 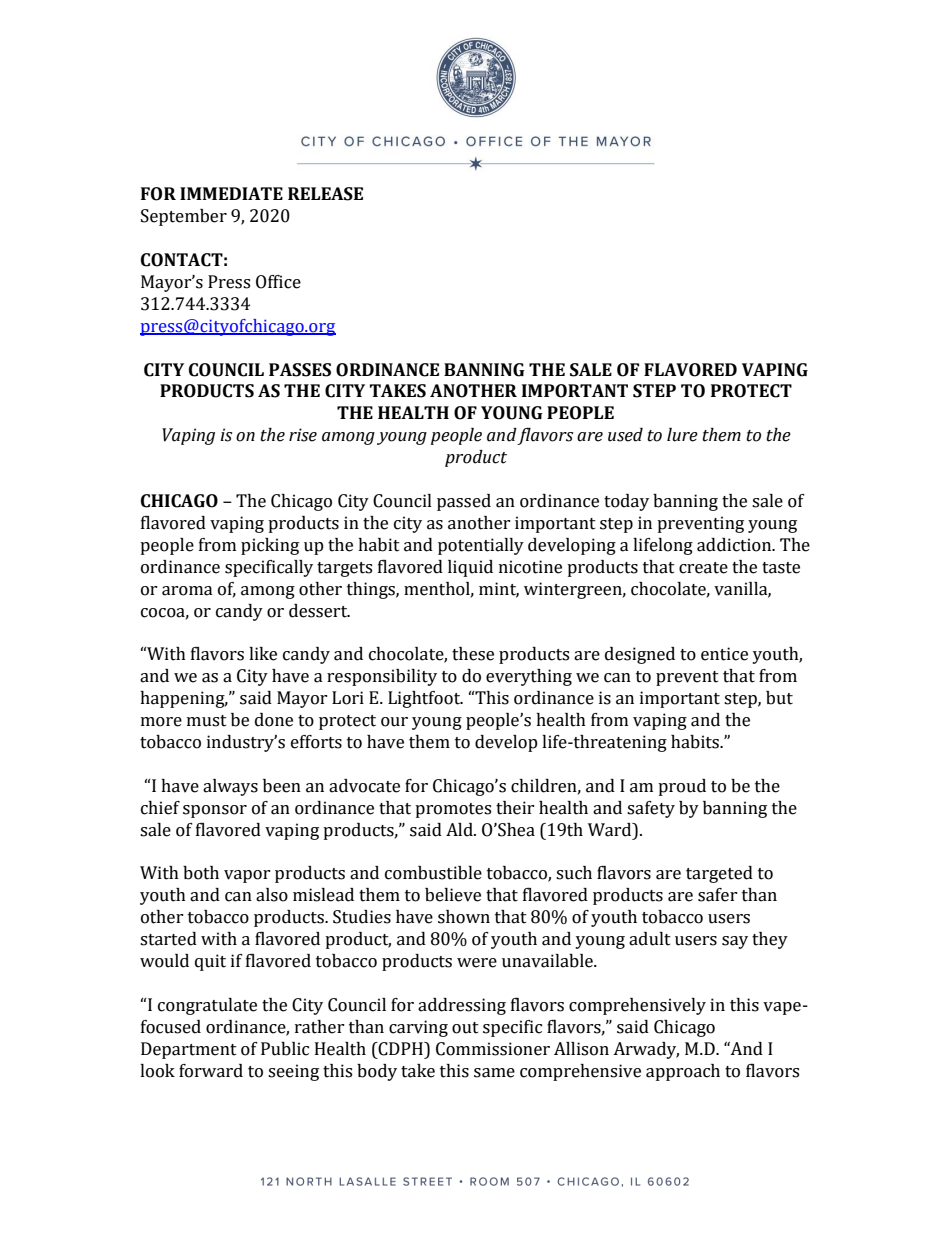 What do you see at coordinates (231, 193) in the screenshot?
I see `IMMEDIATE` at bounding box center [231, 193].
